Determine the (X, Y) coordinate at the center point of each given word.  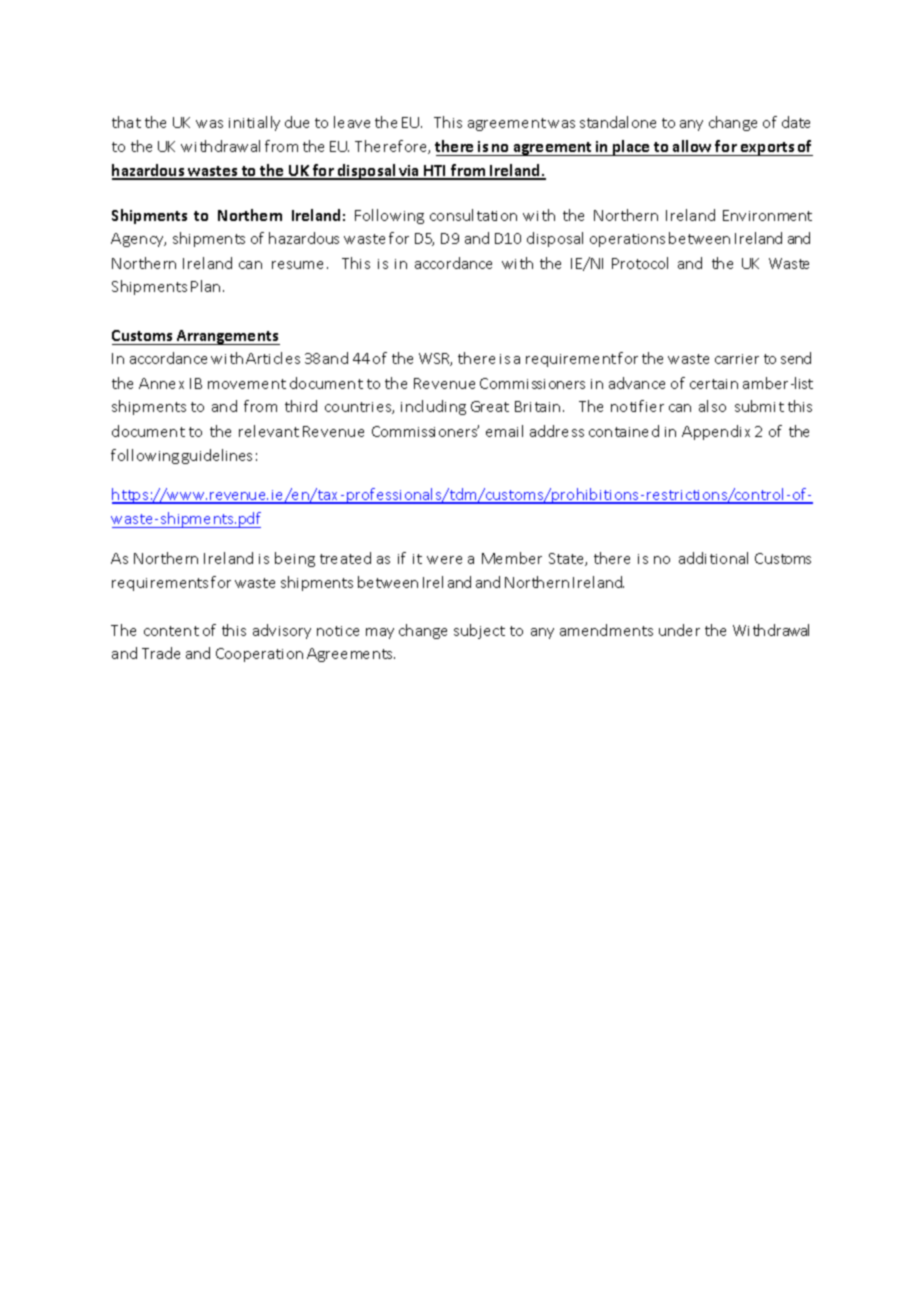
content (171, 631)
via (409, 172)
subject (479, 631)
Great (490, 406)
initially (254, 123)
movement (247, 384)
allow (692, 146)
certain (714, 384)
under (679, 630)
